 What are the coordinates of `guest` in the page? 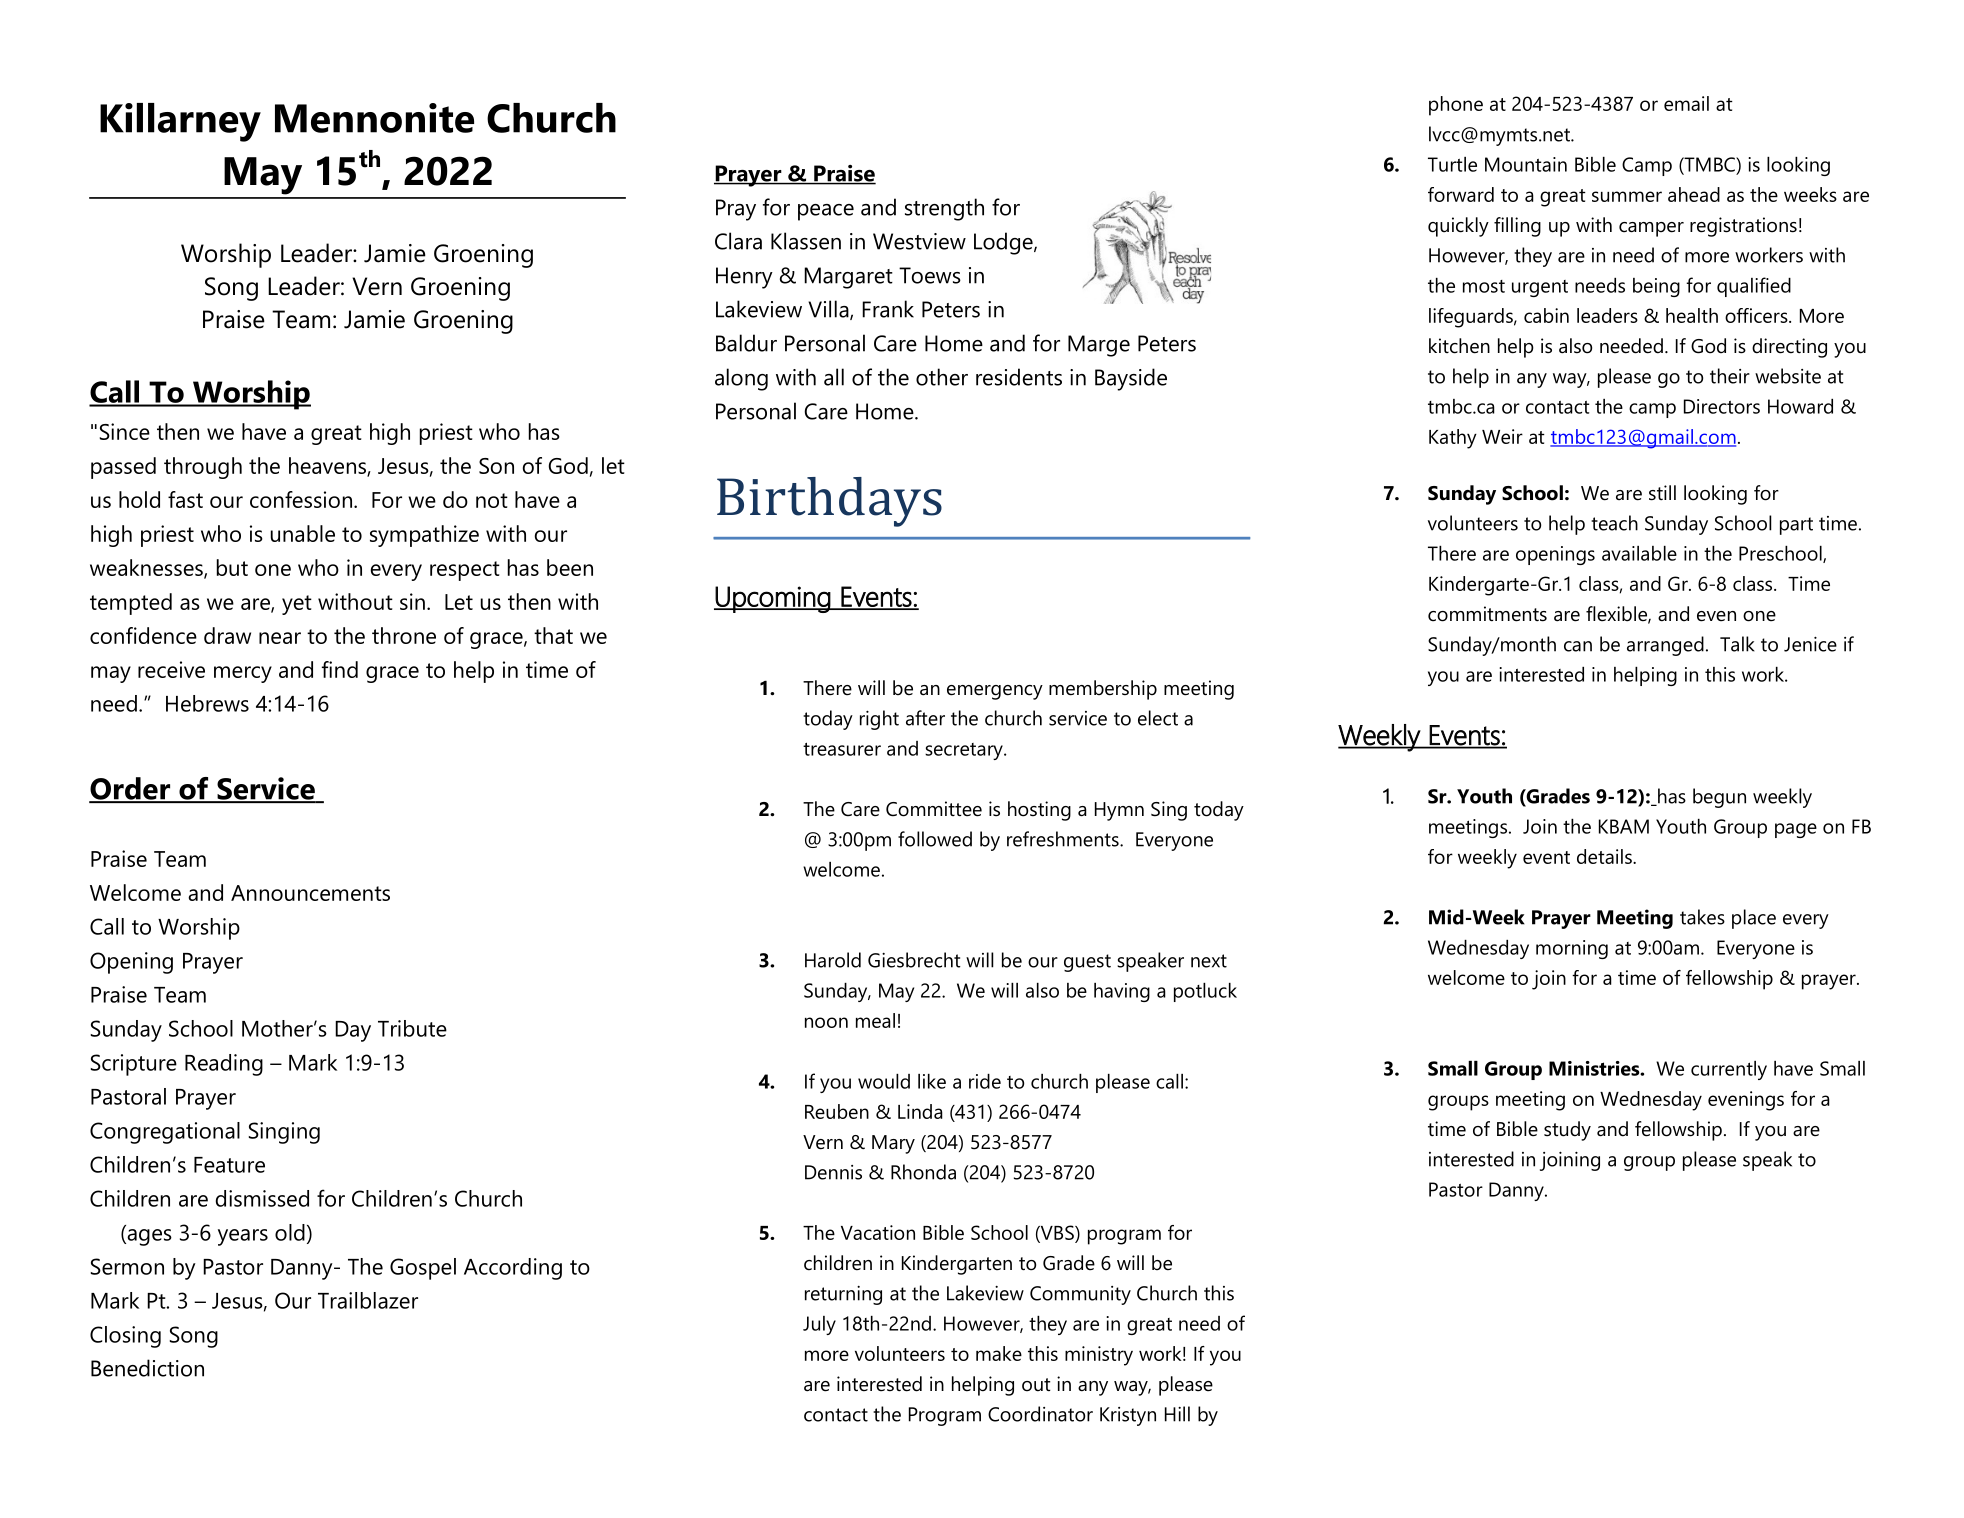 It's located at (1087, 963).
